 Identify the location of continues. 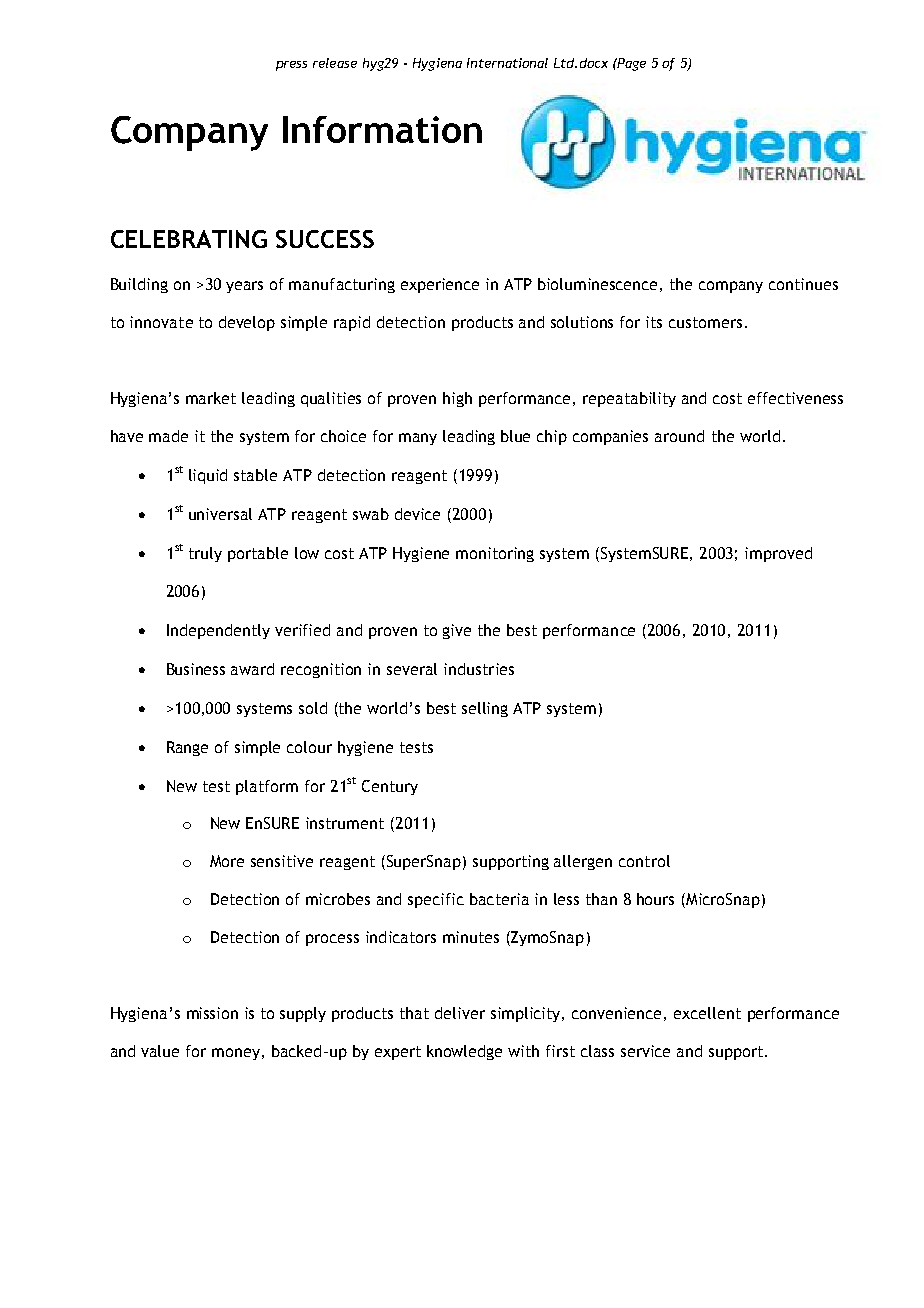
(803, 284).
